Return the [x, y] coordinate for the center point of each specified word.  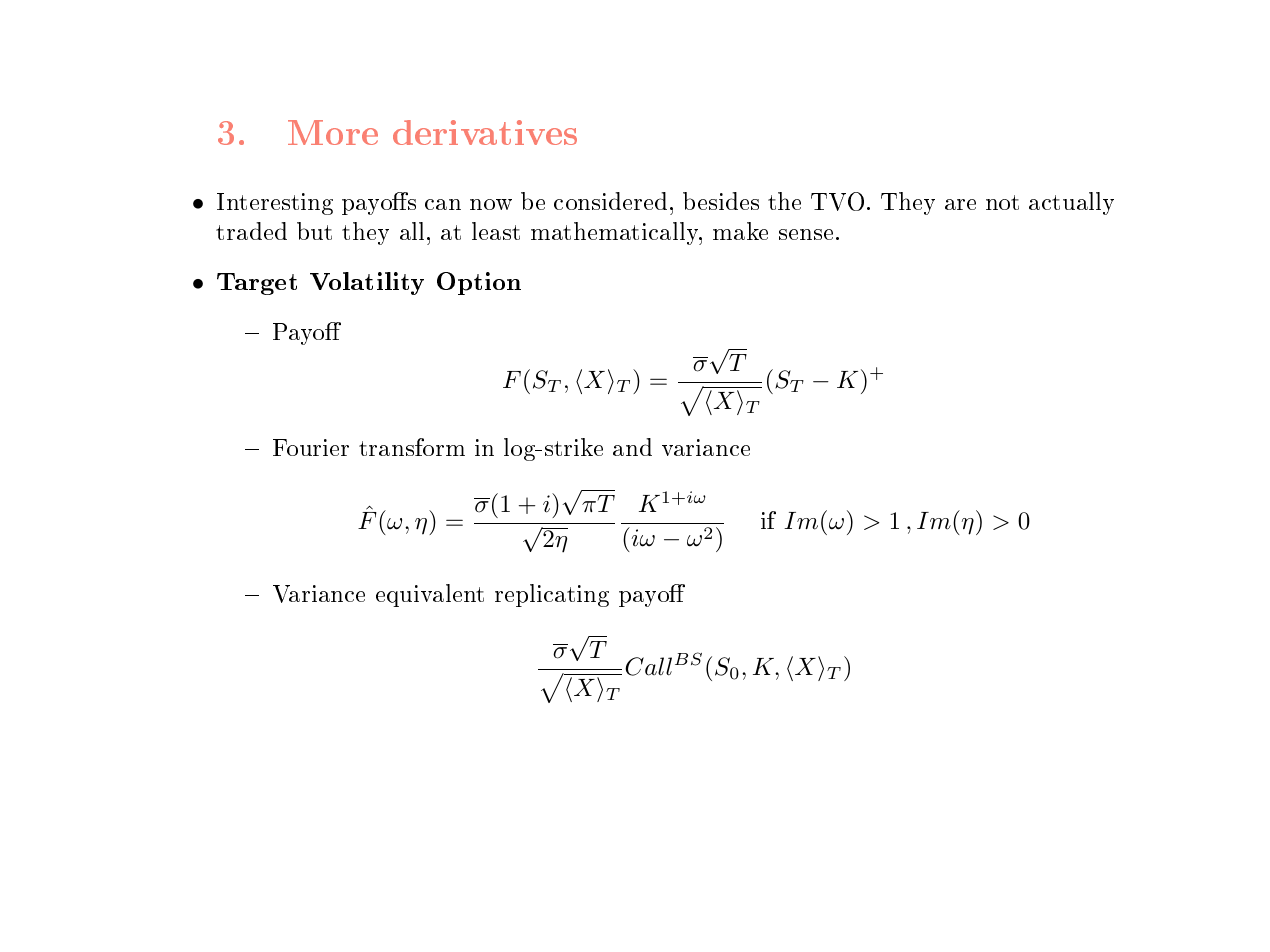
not [1002, 202]
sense [806, 234]
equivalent [430, 595]
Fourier [311, 447]
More [333, 132]
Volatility [367, 283]
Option [479, 283]
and [632, 447]
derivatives [485, 132]
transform [412, 447]
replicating [552, 595]
